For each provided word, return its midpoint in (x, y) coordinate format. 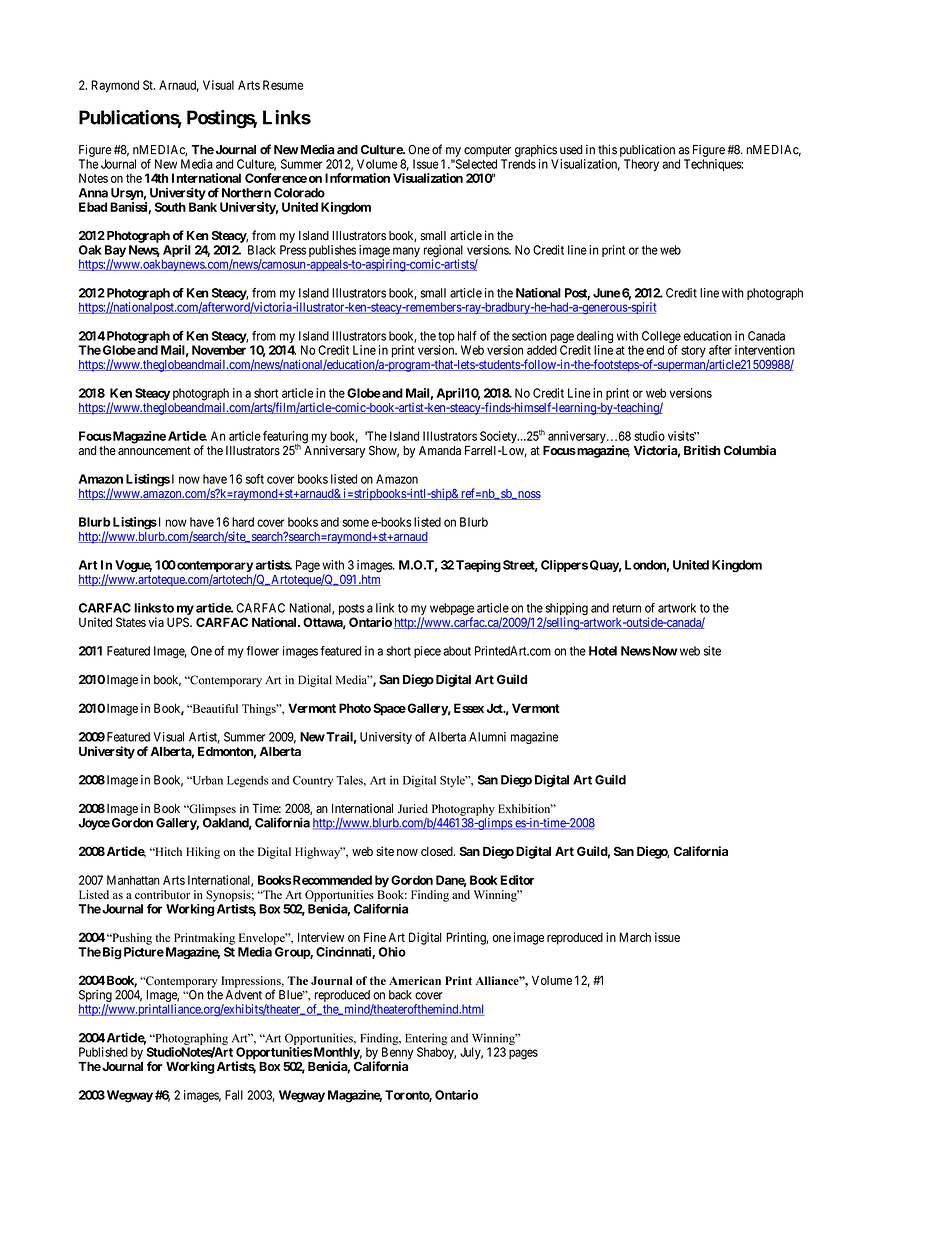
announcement (154, 451)
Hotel (603, 651)
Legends (247, 781)
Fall (234, 1095)
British (702, 450)
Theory (641, 165)
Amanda (440, 451)
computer (487, 151)
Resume (283, 85)
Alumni (487, 737)
